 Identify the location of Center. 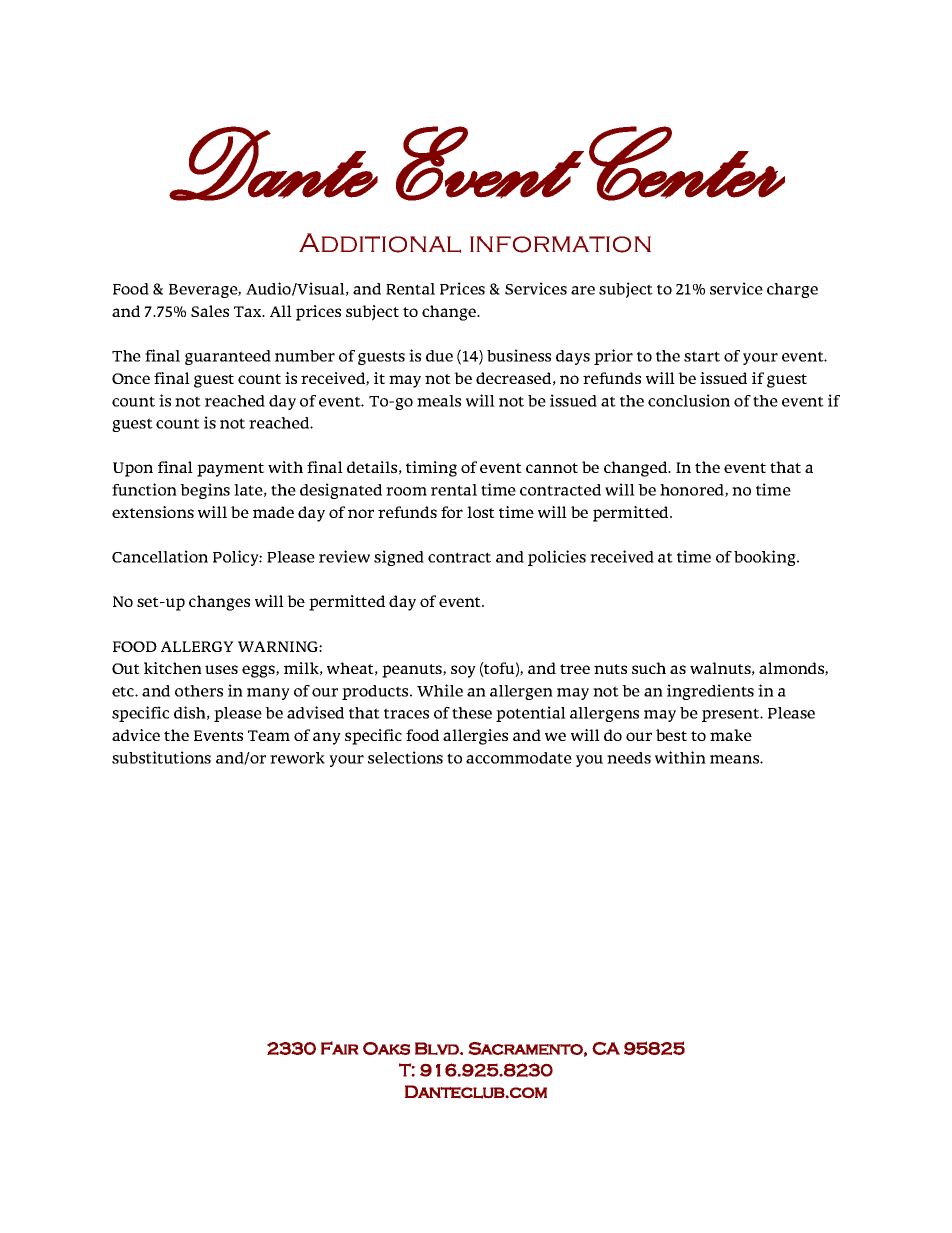
(687, 163).
